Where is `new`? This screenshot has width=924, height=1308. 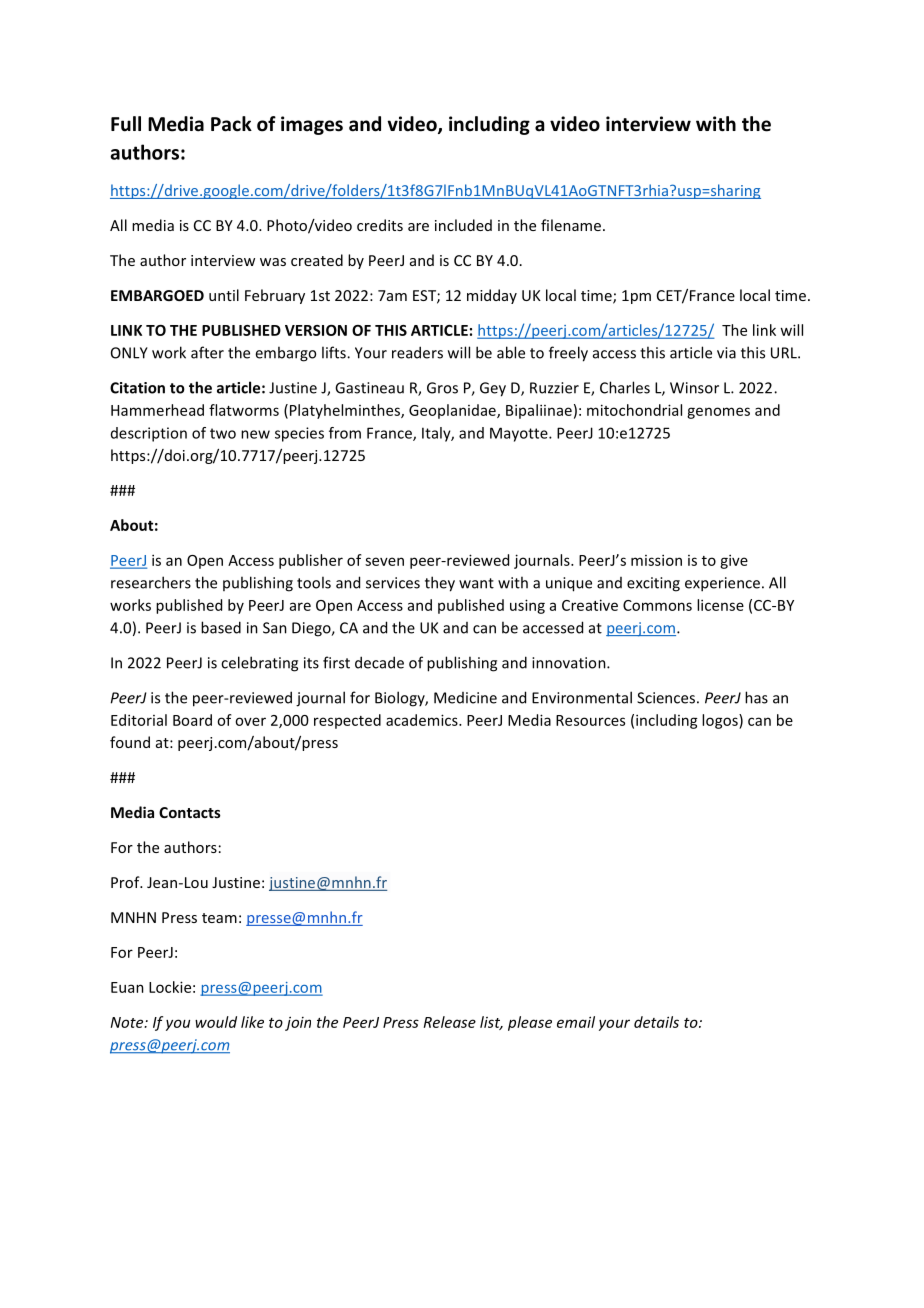
new is located at coordinates (255, 434).
